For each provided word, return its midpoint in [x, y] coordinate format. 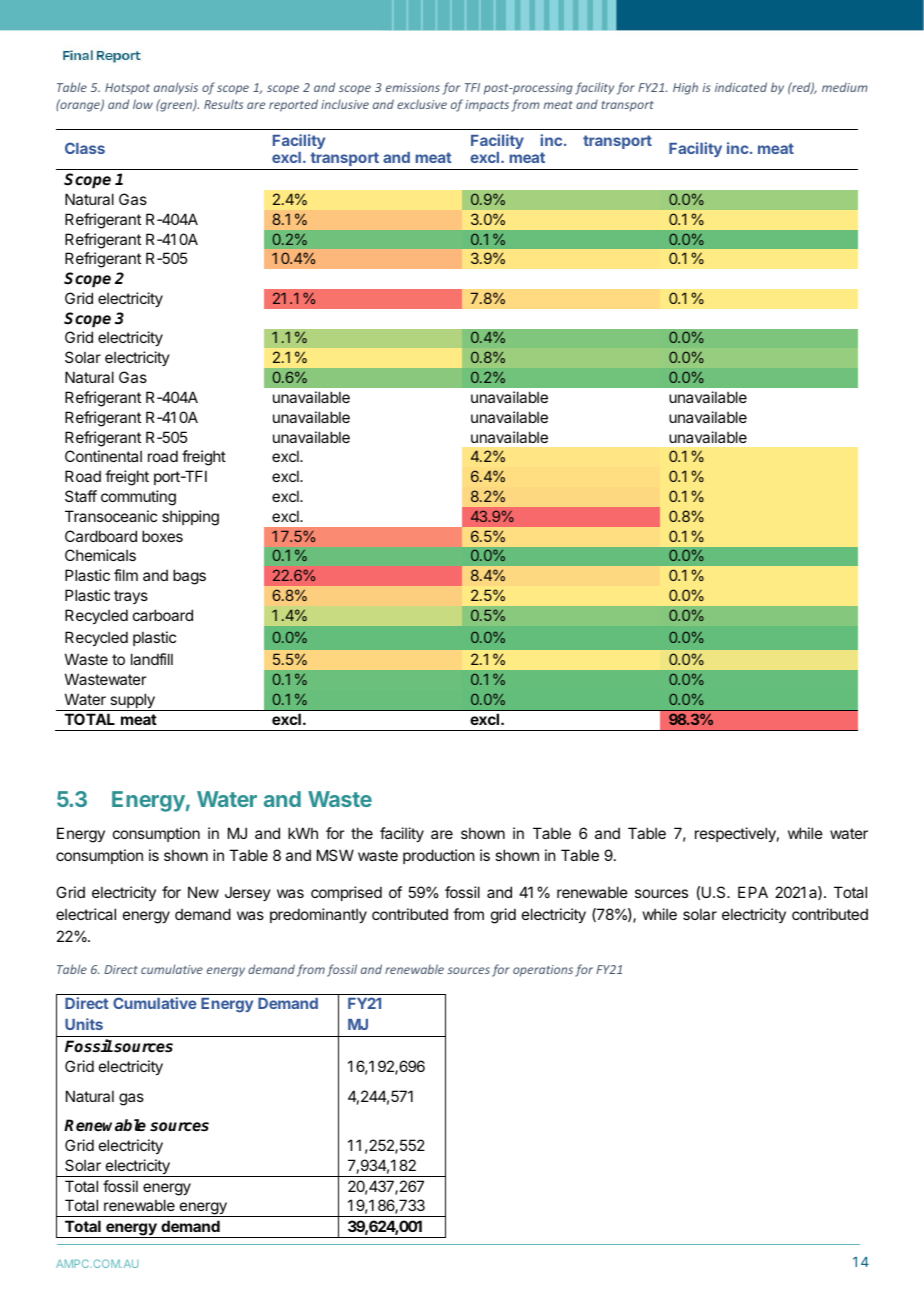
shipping [190, 518]
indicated [741, 87]
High [685, 88]
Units [84, 1024]
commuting [138, 498]
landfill [152, 659]
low [143, 104]
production [438, 856]
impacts [487, 106]
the [362, 833]
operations [543, 971]
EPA [753, 892]
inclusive [345, 104]
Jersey [248, 894]
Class [85, 148]
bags [189, 577]
